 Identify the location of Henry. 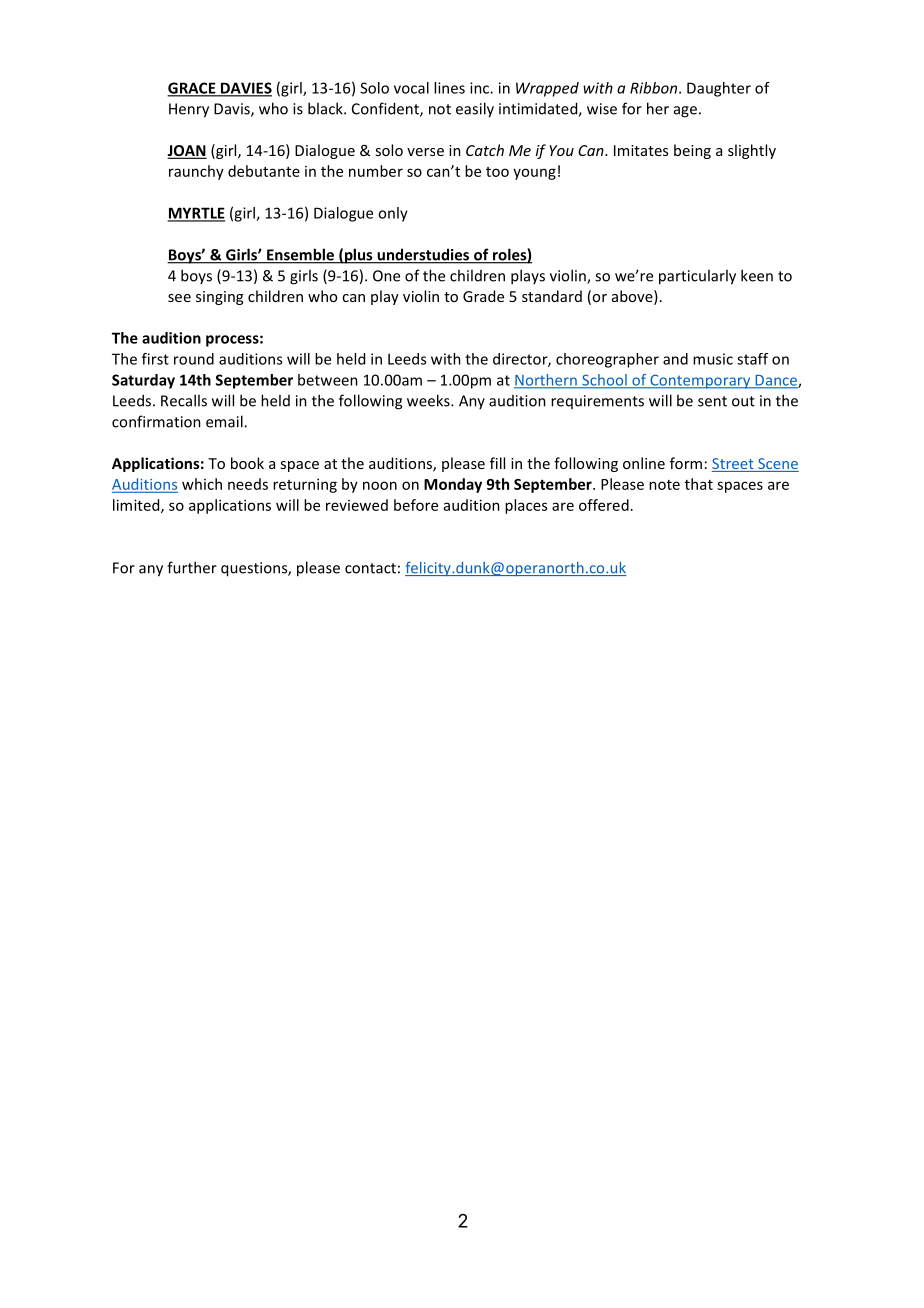
(189, 110).
